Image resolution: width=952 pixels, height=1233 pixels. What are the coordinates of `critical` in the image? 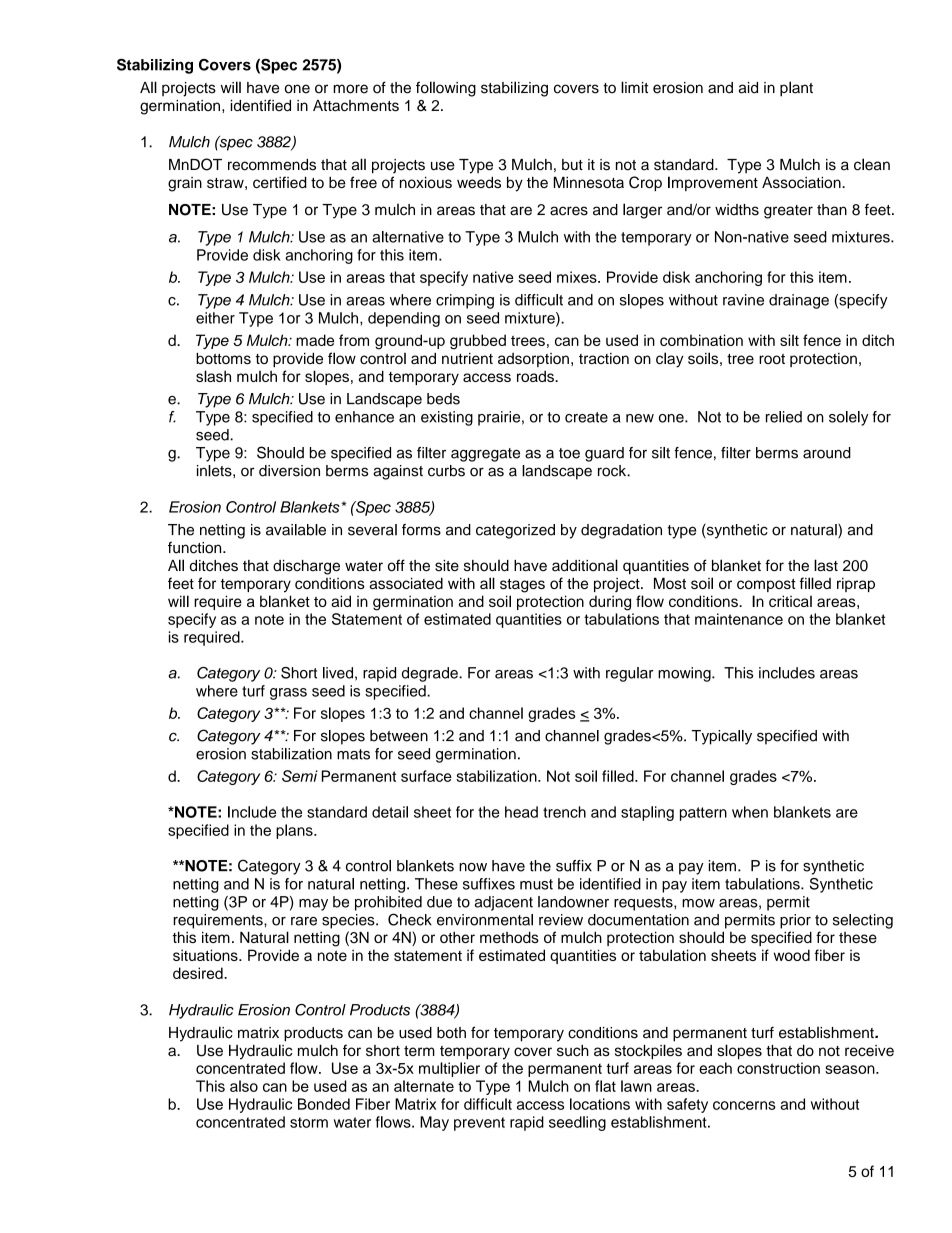 It's located at (790, 601).
